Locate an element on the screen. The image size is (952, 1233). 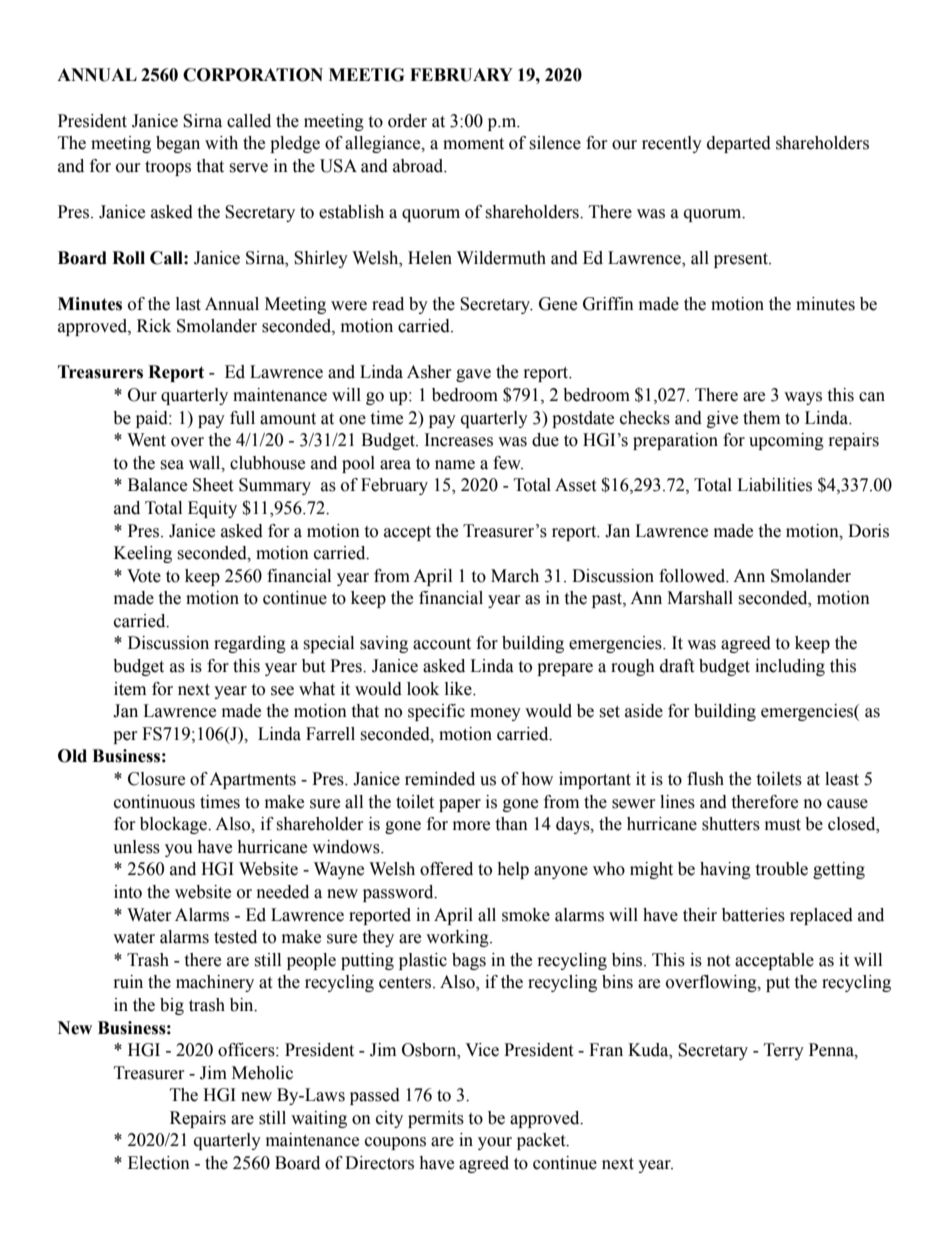
few is located at coordinates (508, 463).
